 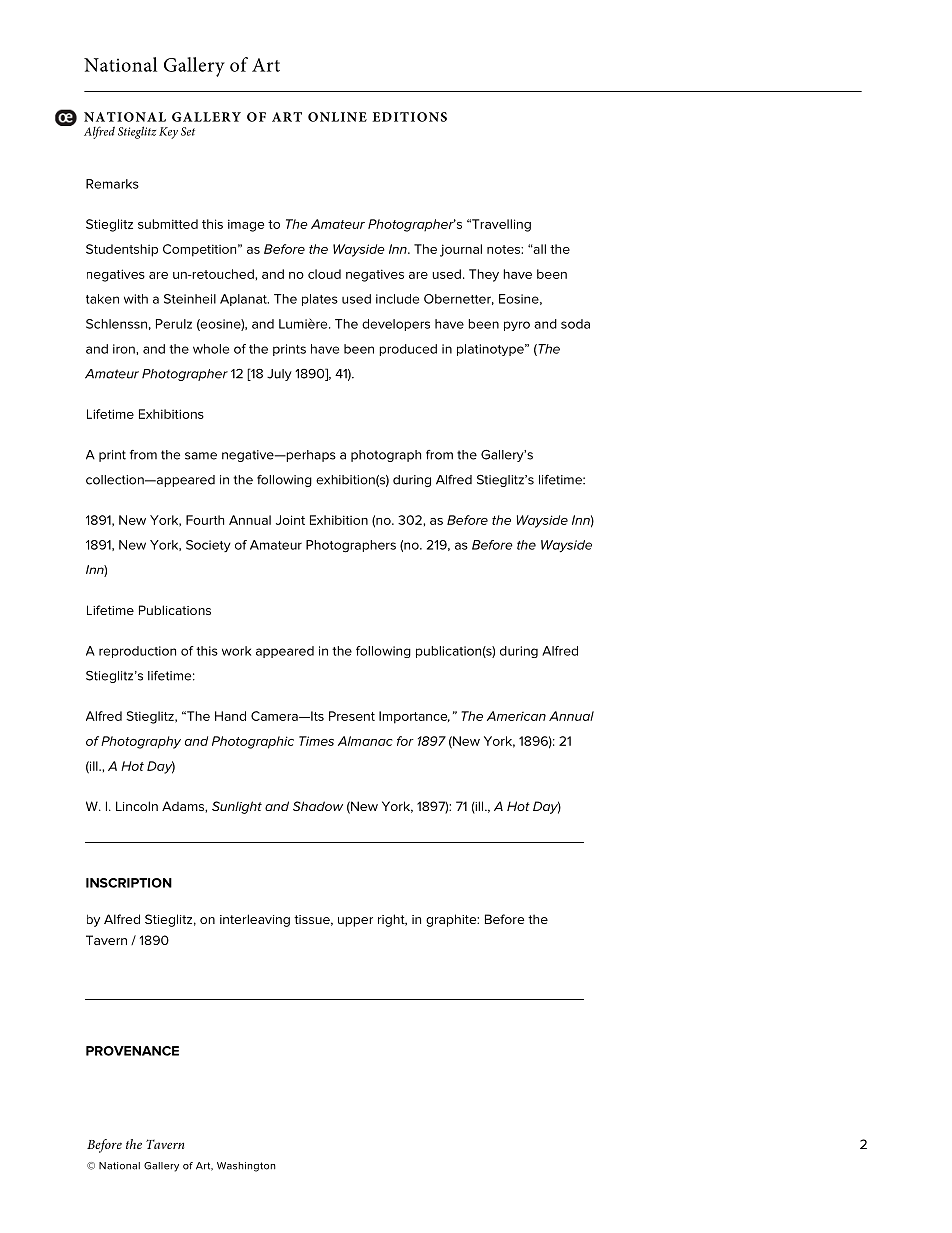 What do you see at coordinates (461, 250) in the screenshot?
I see `journal` at bounding box center [461, 250].
